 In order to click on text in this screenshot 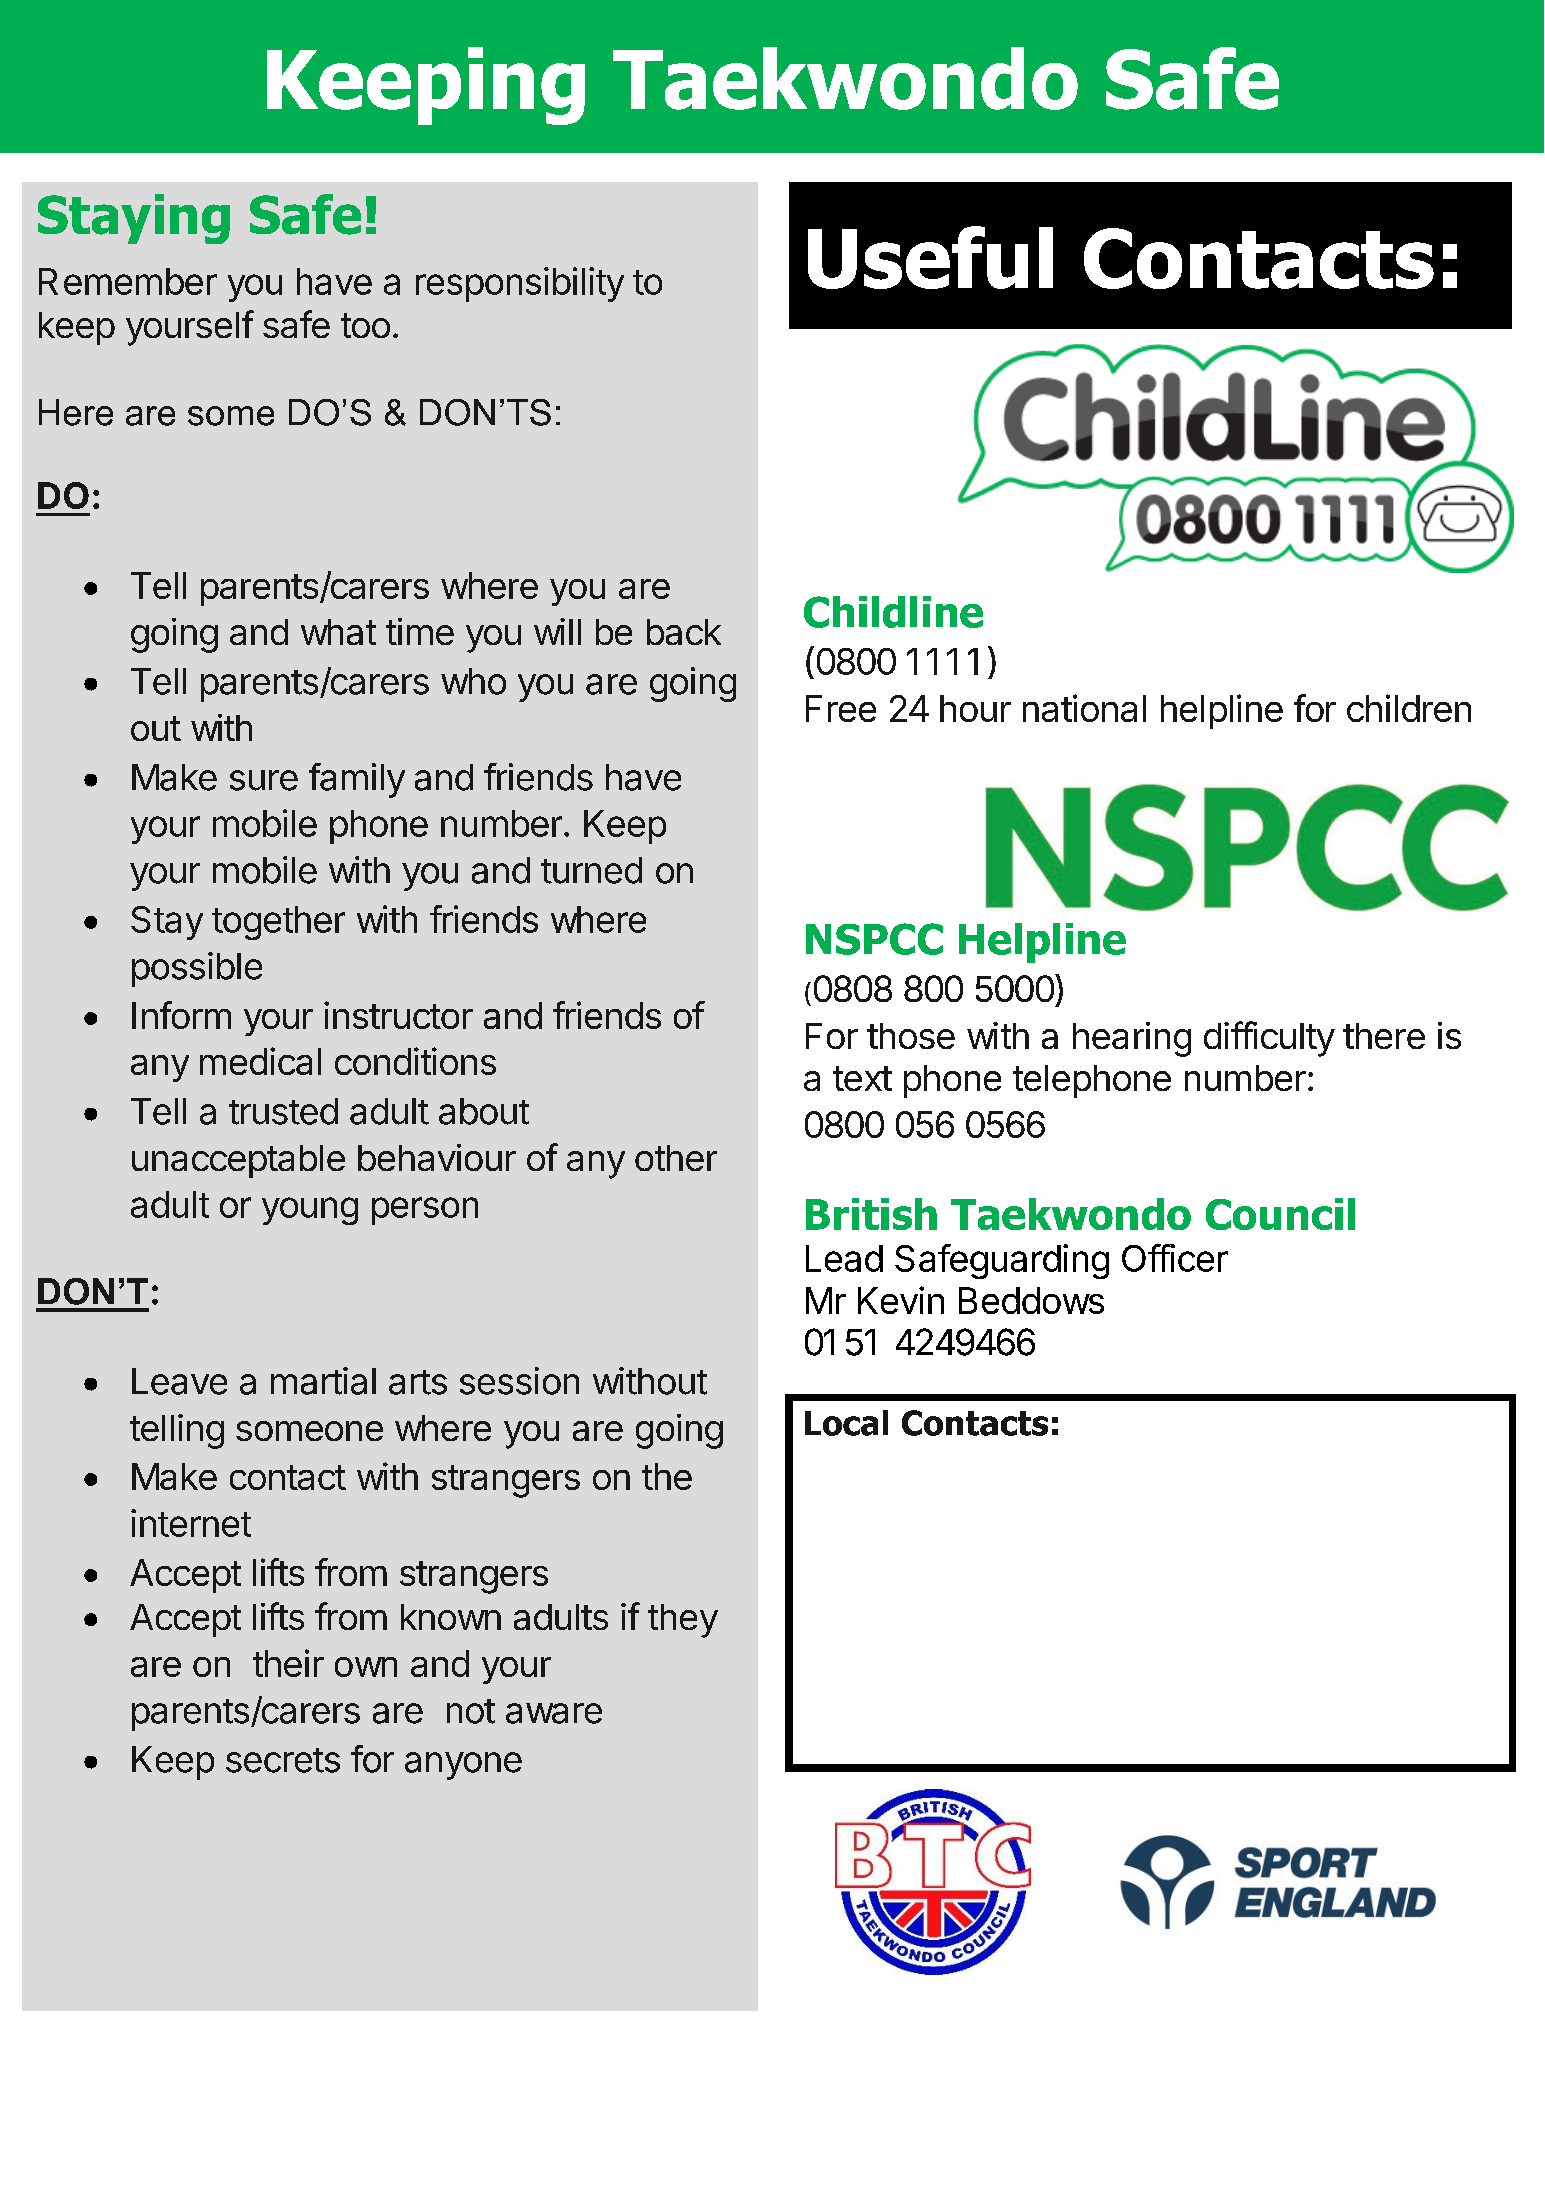, I will do `click(862, 1078)`.
